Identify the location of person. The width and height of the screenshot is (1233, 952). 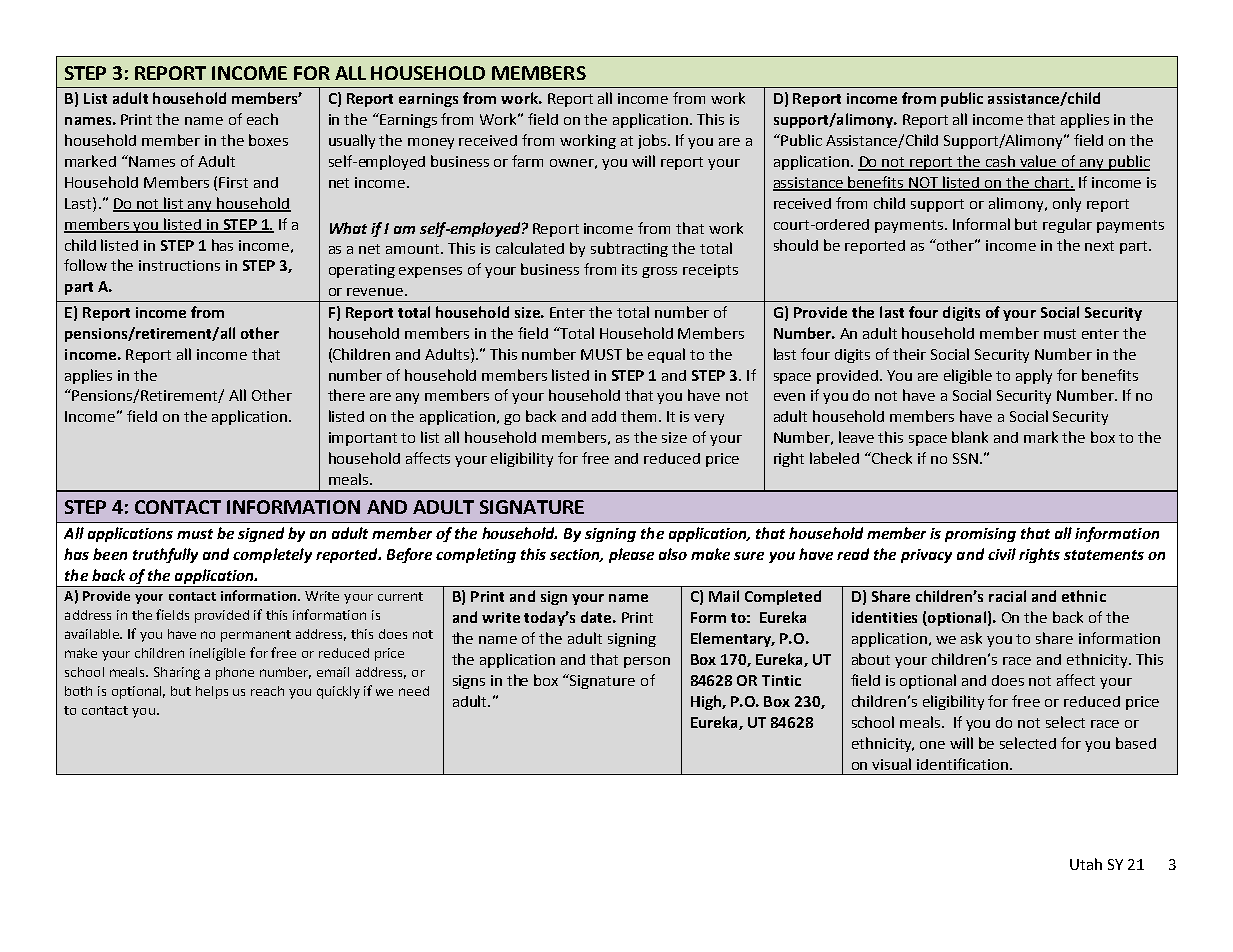
(647, 662).
